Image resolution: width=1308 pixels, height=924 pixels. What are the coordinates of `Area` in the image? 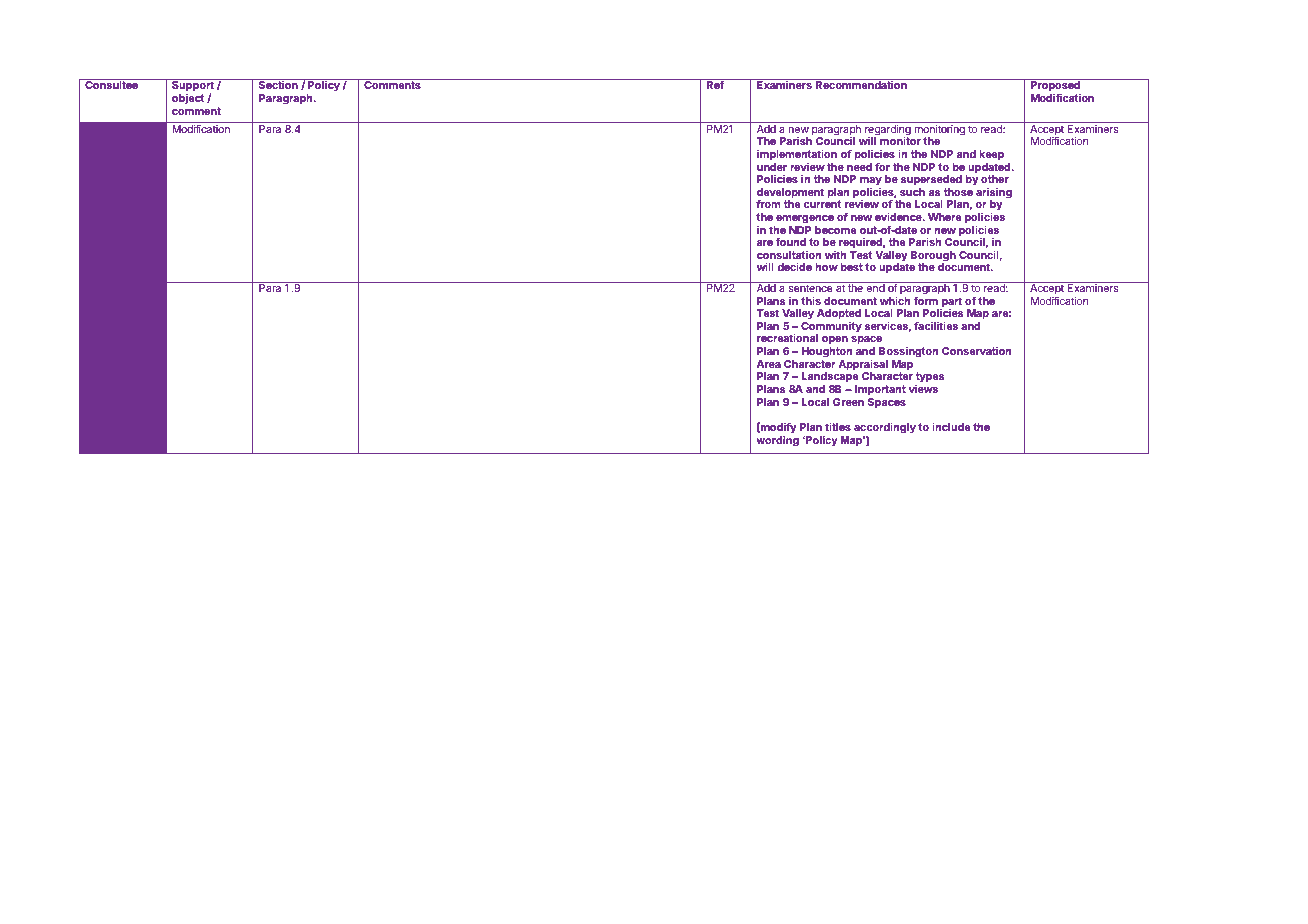 It's located at (769, 364).
